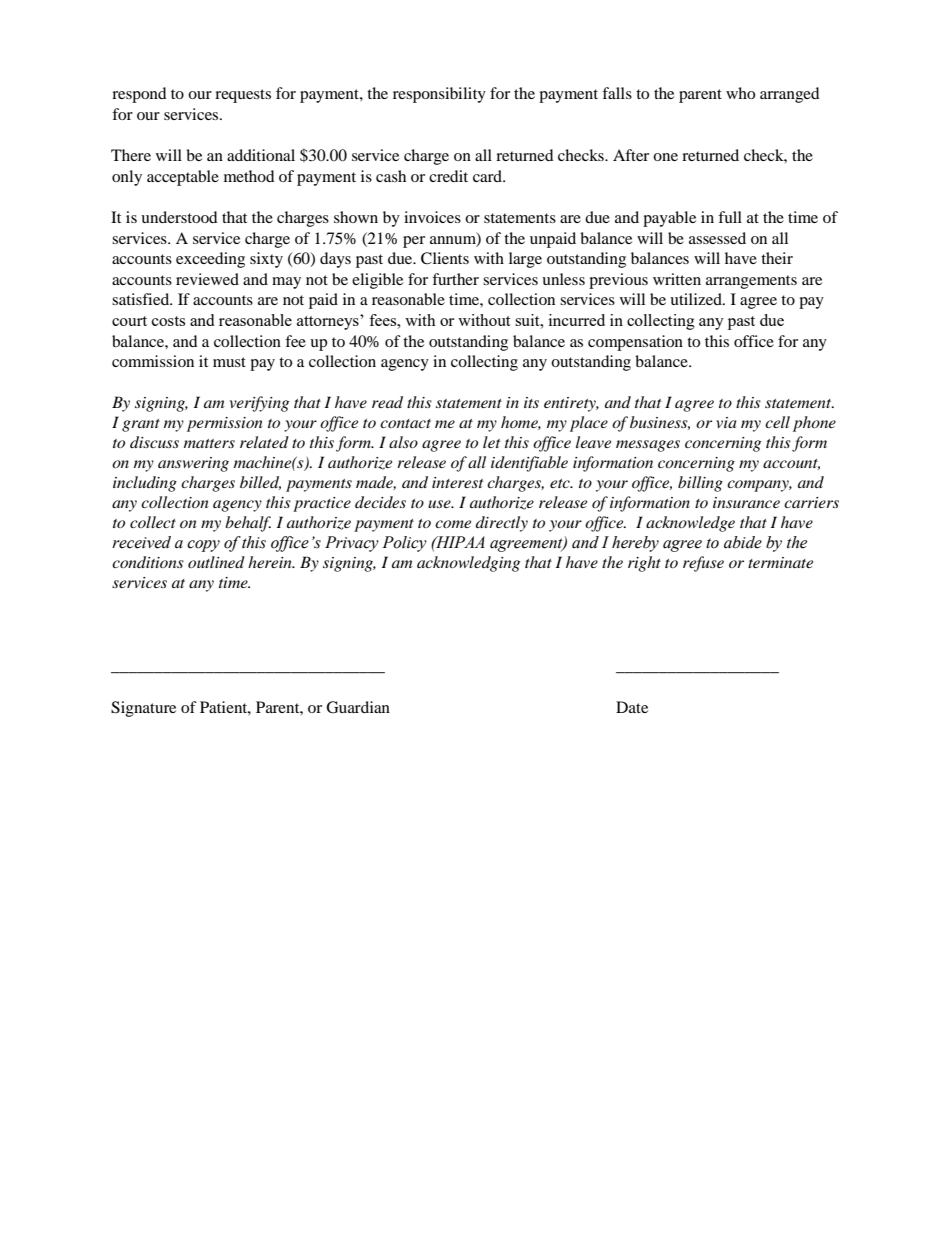 Image resolution: width=952 pixels, height=1233 pixels. What do you see at coordinates (632, 707) in the page?
I see `Date` at bounding box center [632, 707].
